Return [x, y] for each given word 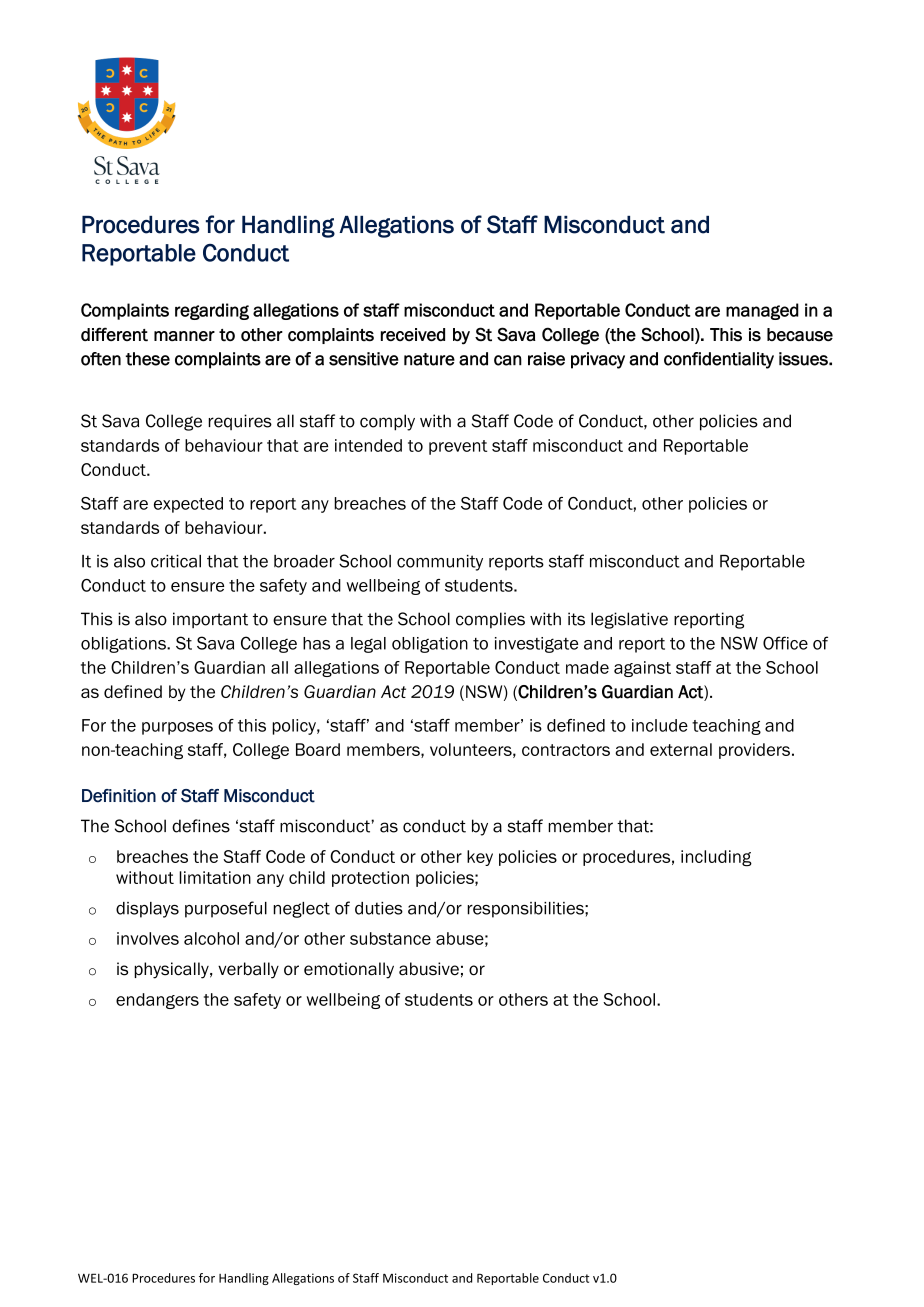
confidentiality [719, 360]
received [413, 334]
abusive [429, 969]
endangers [157, 1001]
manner [184, 336]
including [716, 858]
